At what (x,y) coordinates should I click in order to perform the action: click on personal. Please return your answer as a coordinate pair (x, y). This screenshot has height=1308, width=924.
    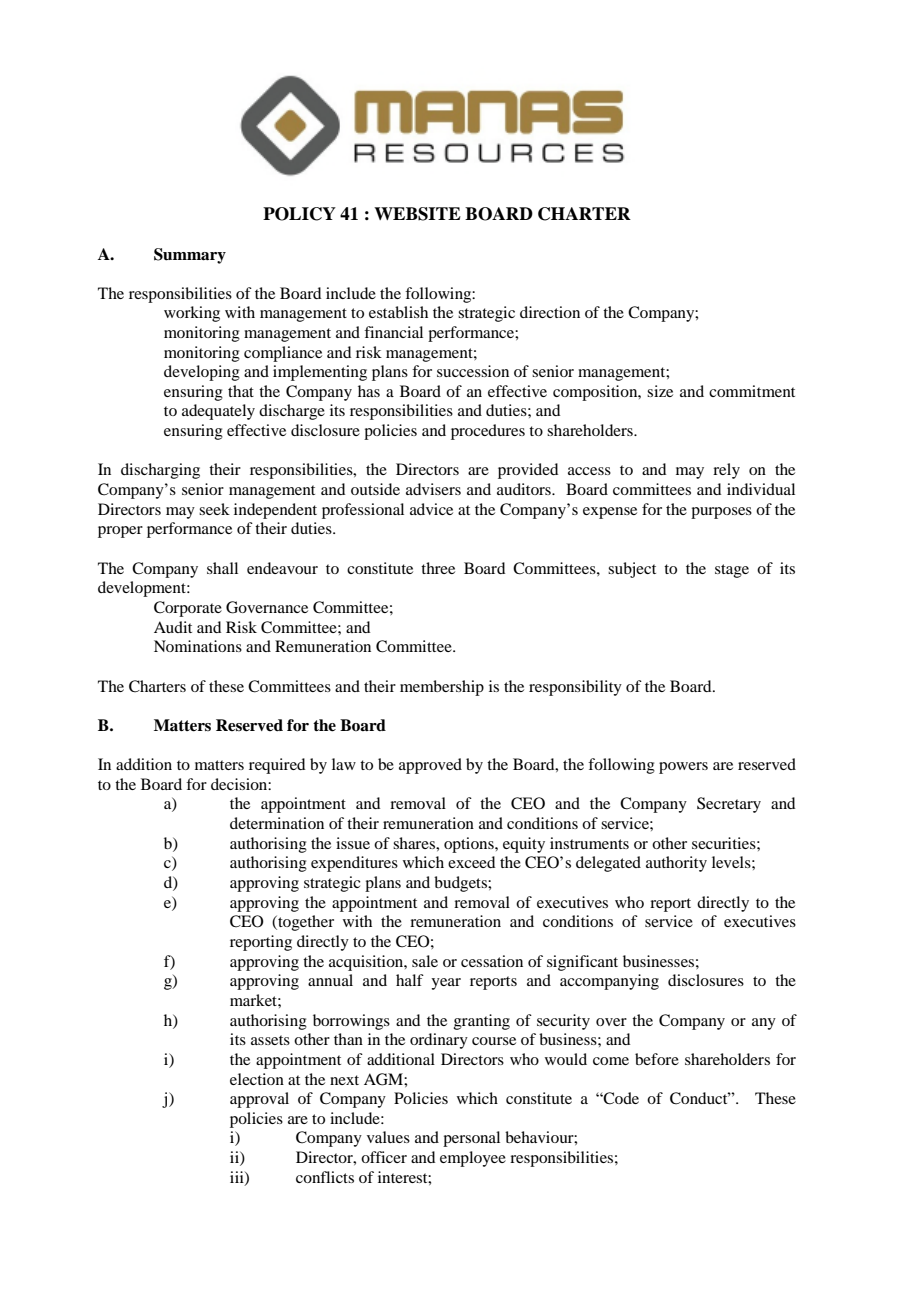
    Looking at the image, I should click on (471, 1139).
